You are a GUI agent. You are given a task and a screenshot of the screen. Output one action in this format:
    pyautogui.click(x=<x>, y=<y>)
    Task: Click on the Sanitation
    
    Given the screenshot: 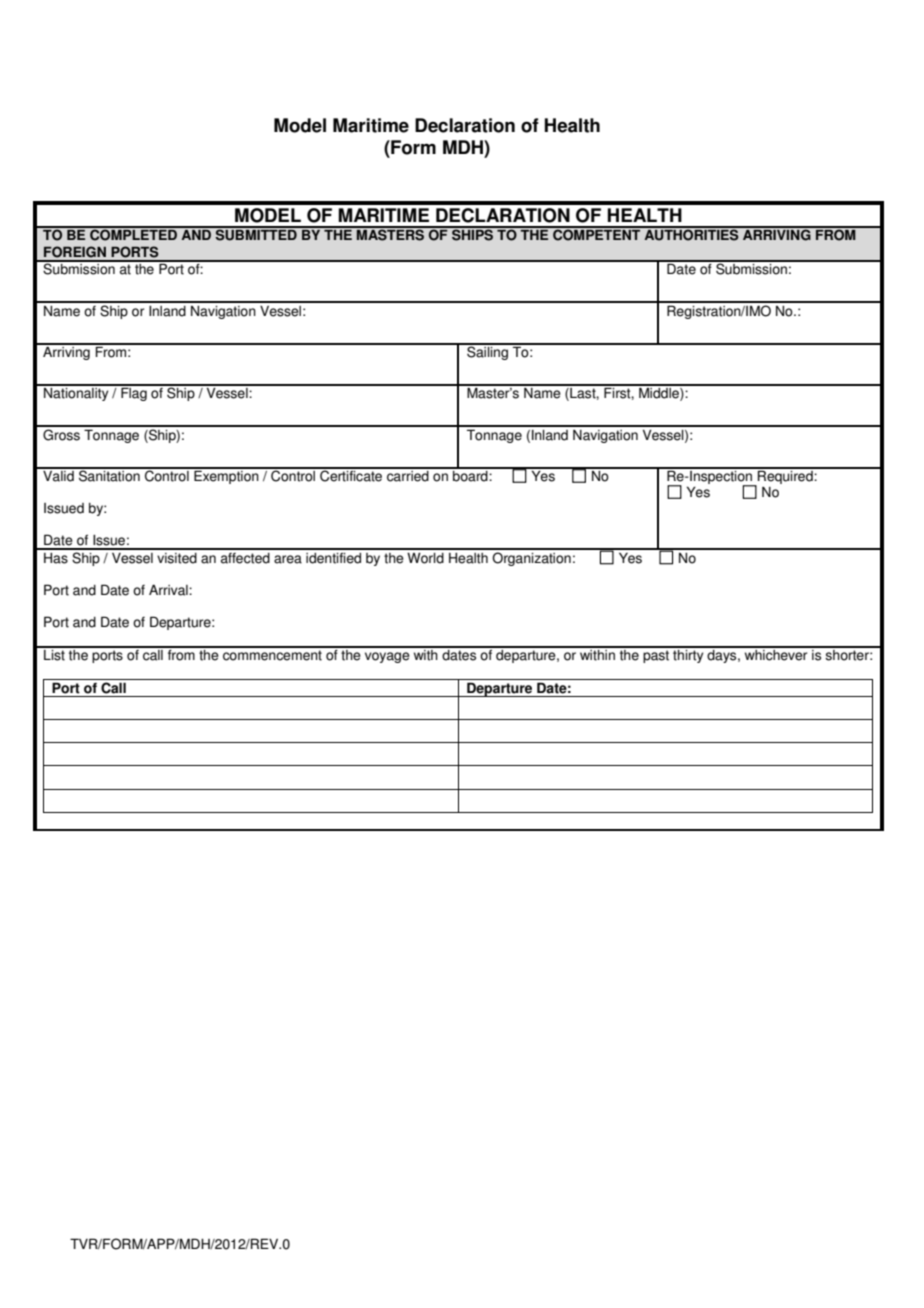 What is the action you would take?
    pyautogui.click(x=109, y=475)
